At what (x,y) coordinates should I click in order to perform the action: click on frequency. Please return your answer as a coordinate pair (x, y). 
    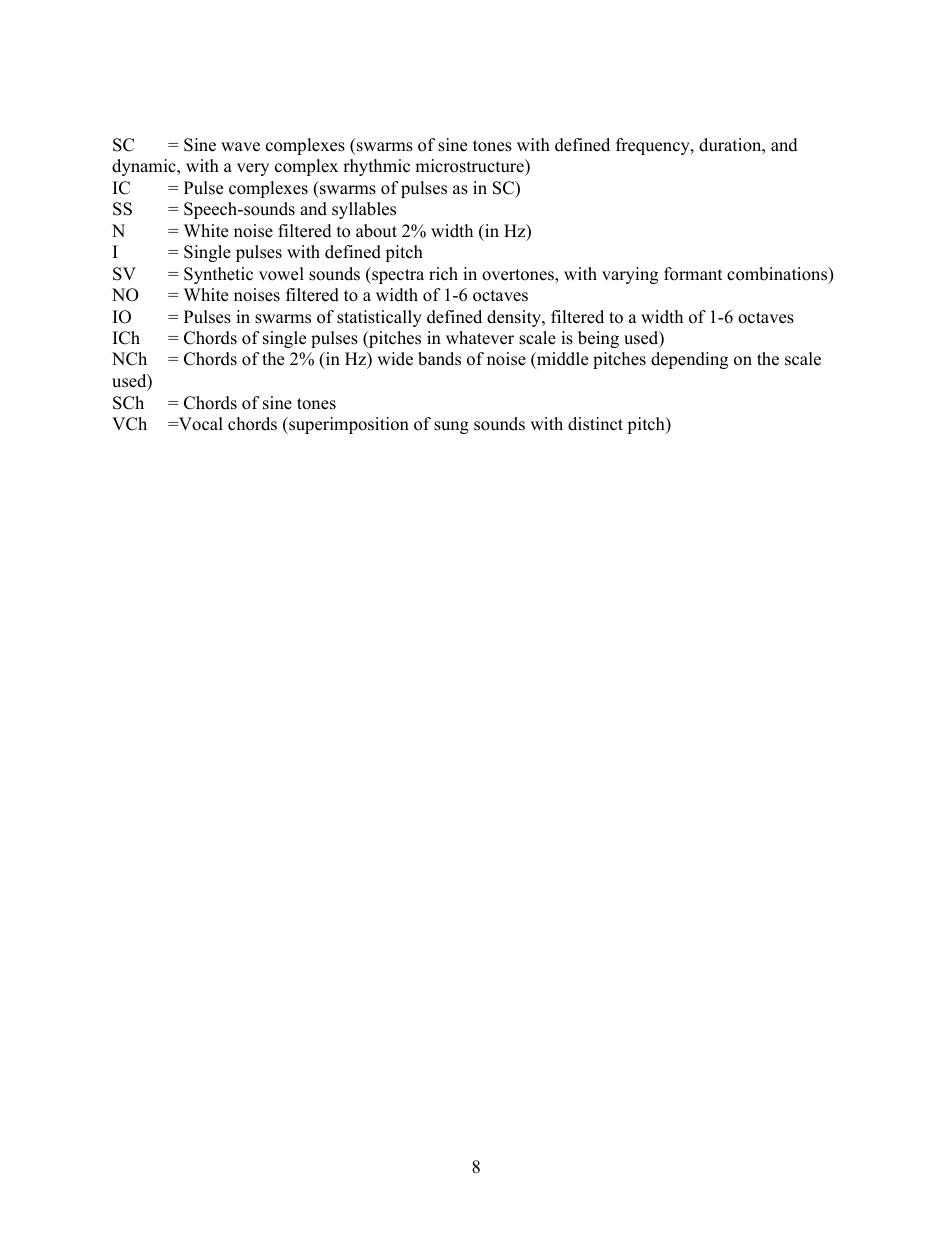
    Looking at the image, I should click on (654, 146).
